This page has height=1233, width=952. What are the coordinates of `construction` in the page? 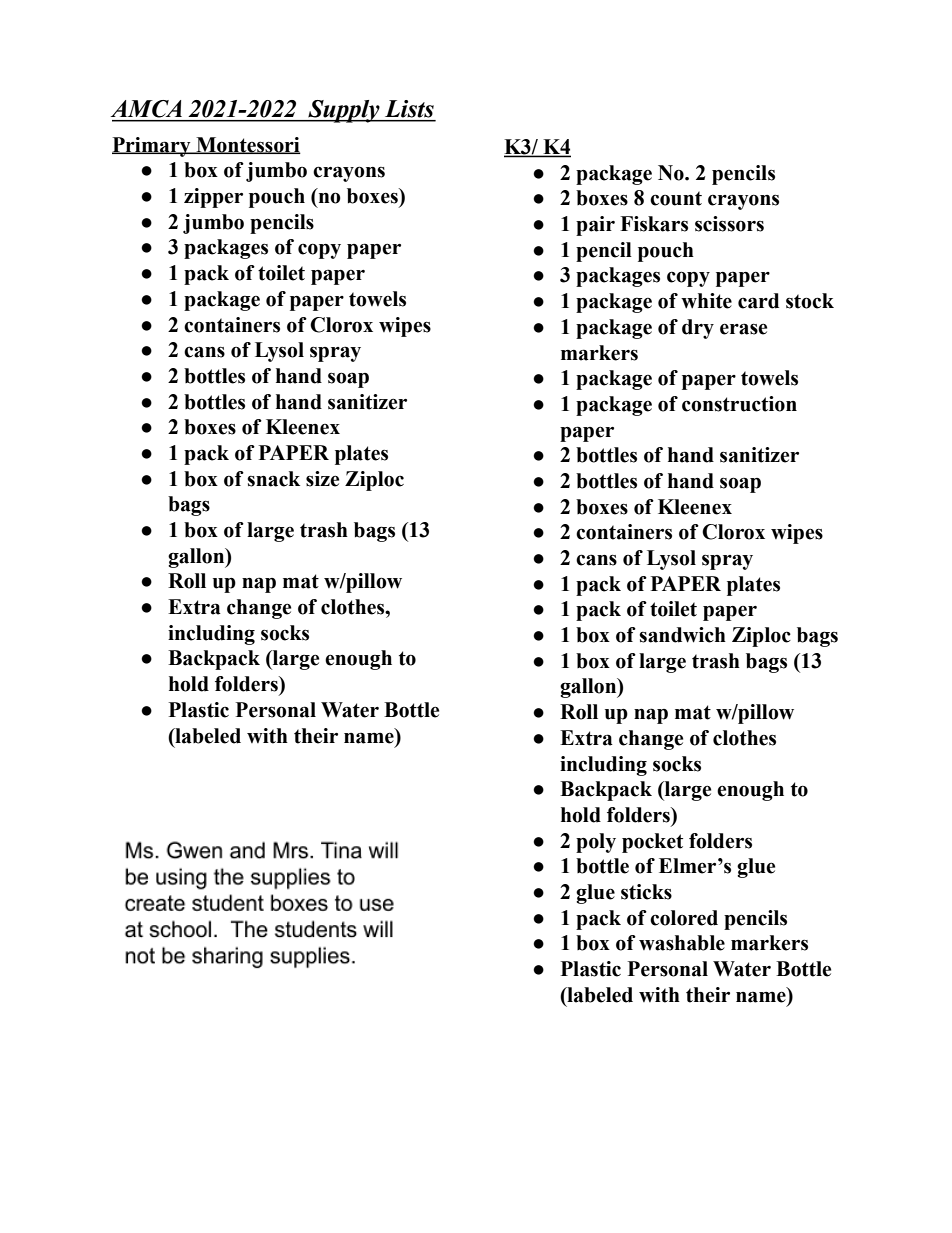 It's located at (739, 404).
